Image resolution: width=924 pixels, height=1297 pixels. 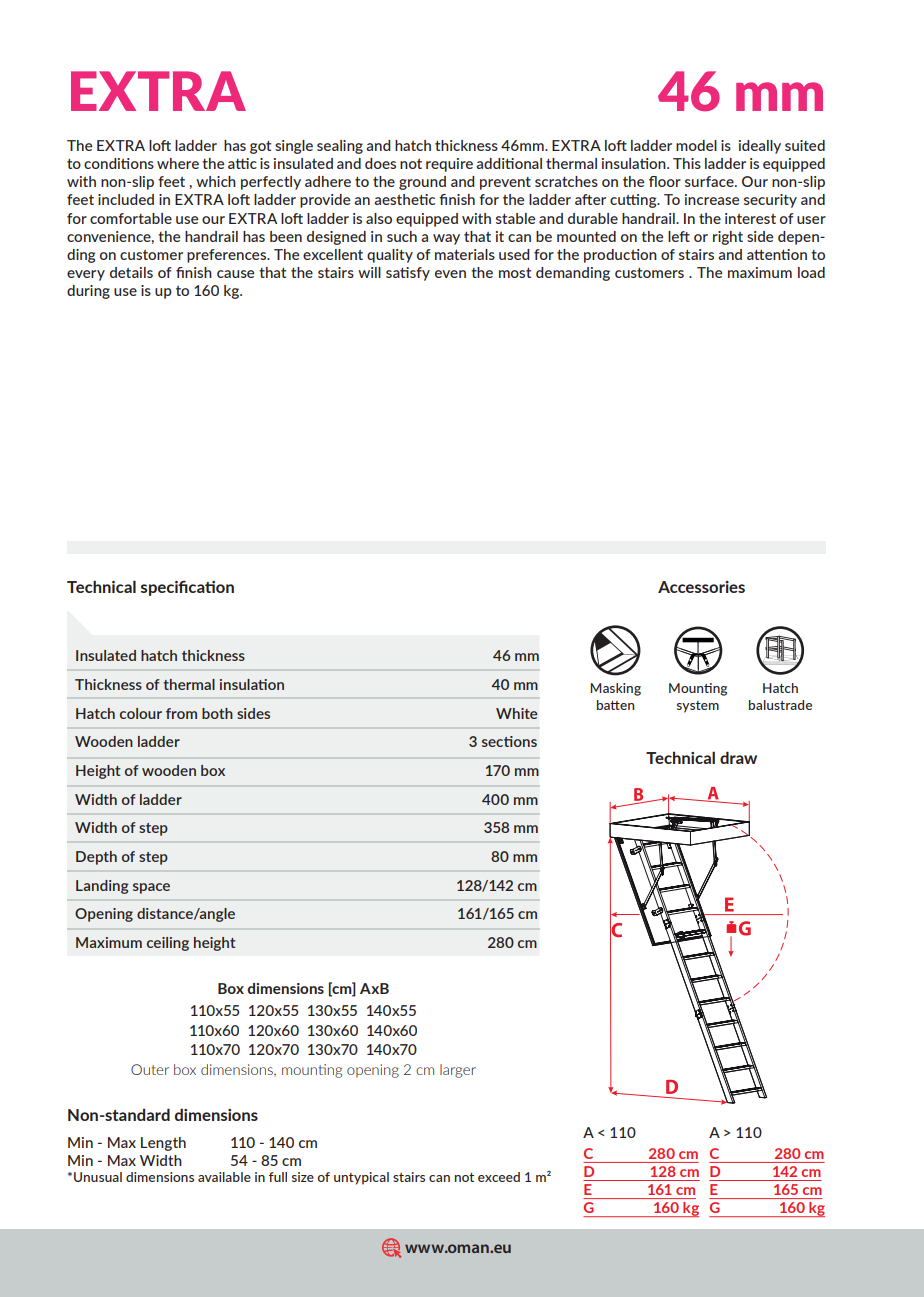 What do you see at coordinates (811, 272) in the document?
I see `load` at bounding box center [811, 272].
